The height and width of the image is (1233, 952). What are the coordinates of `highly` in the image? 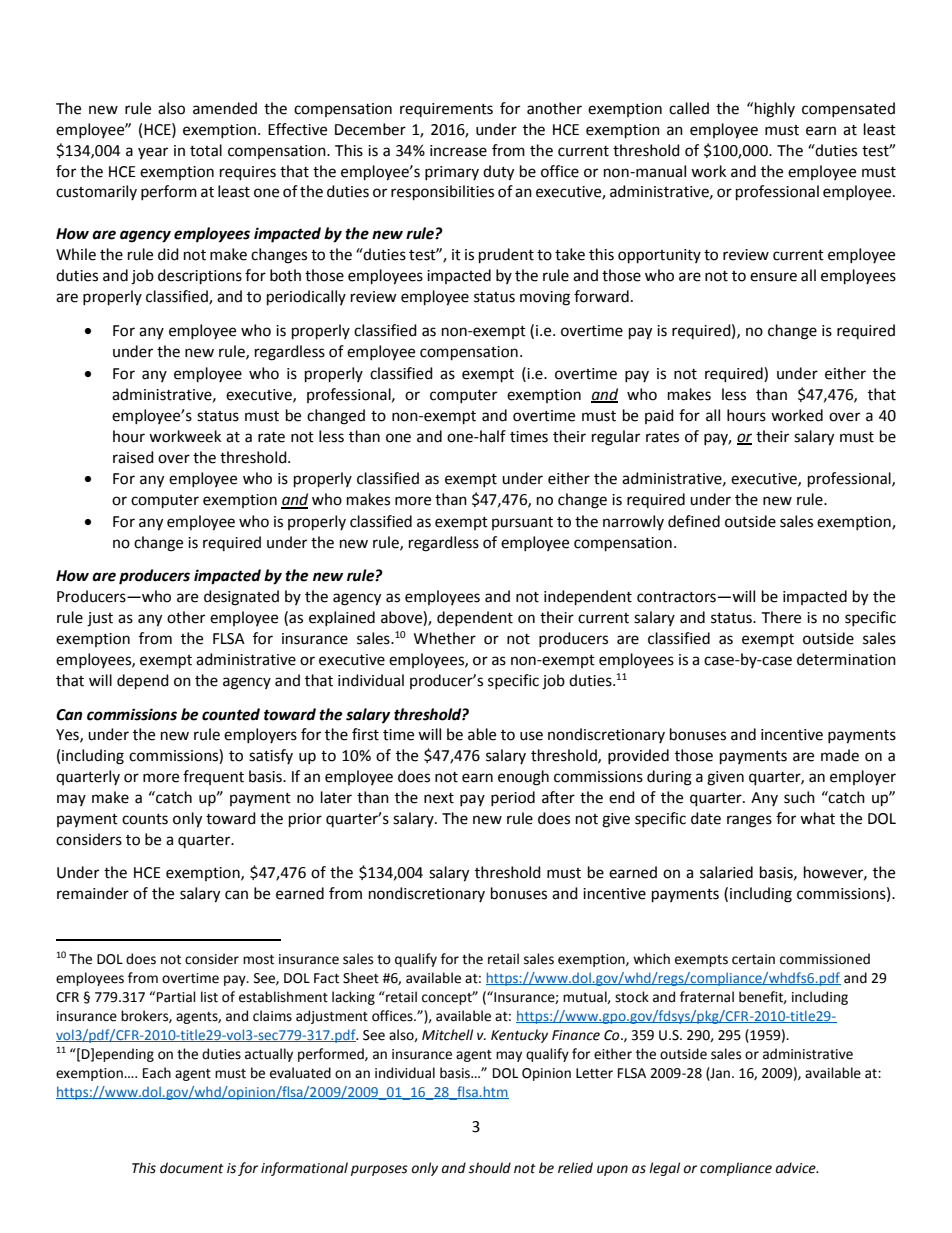 It's located at (775, 110).
